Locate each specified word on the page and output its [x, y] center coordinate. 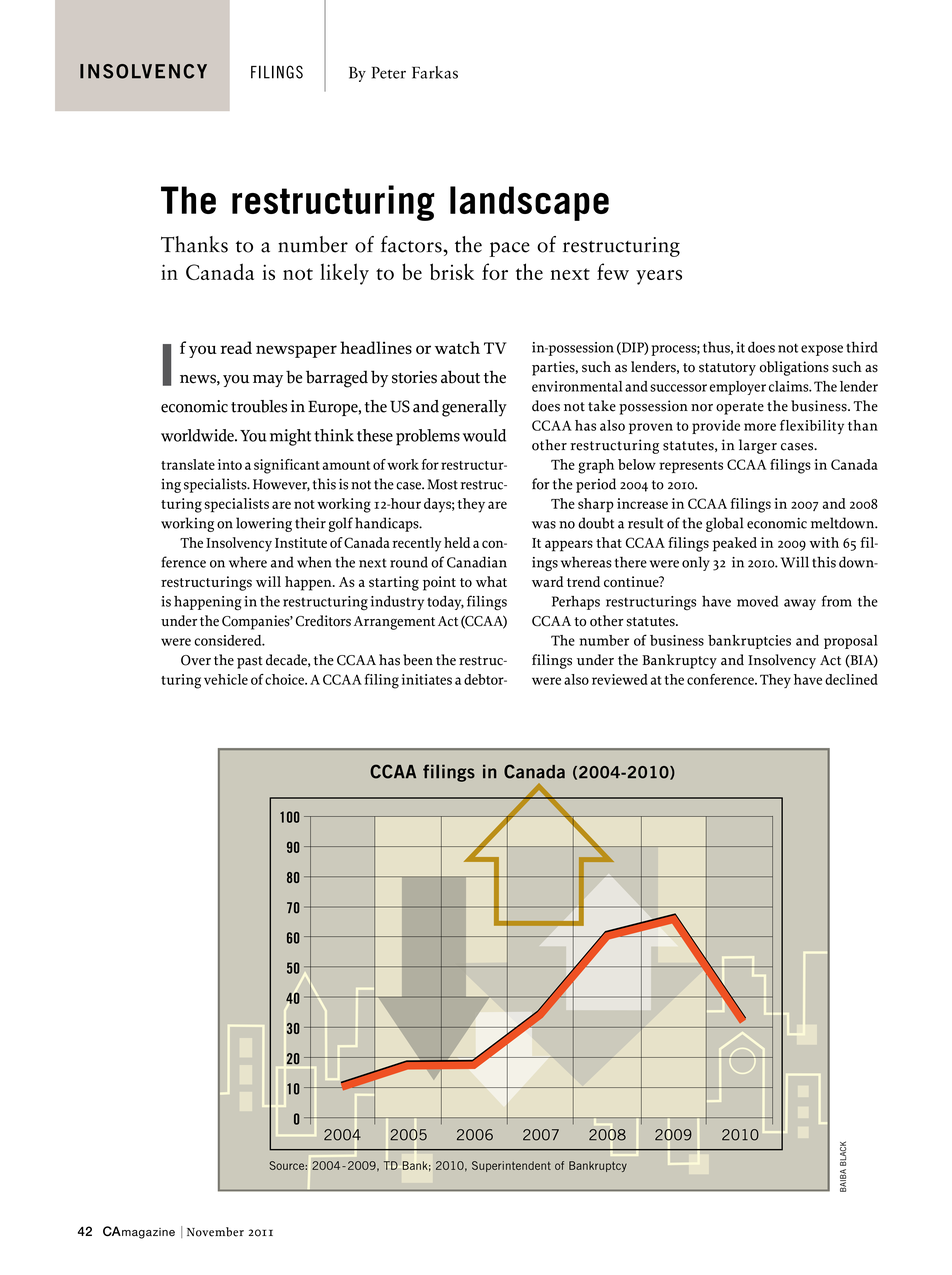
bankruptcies [749, 642]
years [659, 277]
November [215, 1232]
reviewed [620, 679]
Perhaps [576, 603]
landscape [529, 203]
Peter [389, 72]
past [250, 662]
